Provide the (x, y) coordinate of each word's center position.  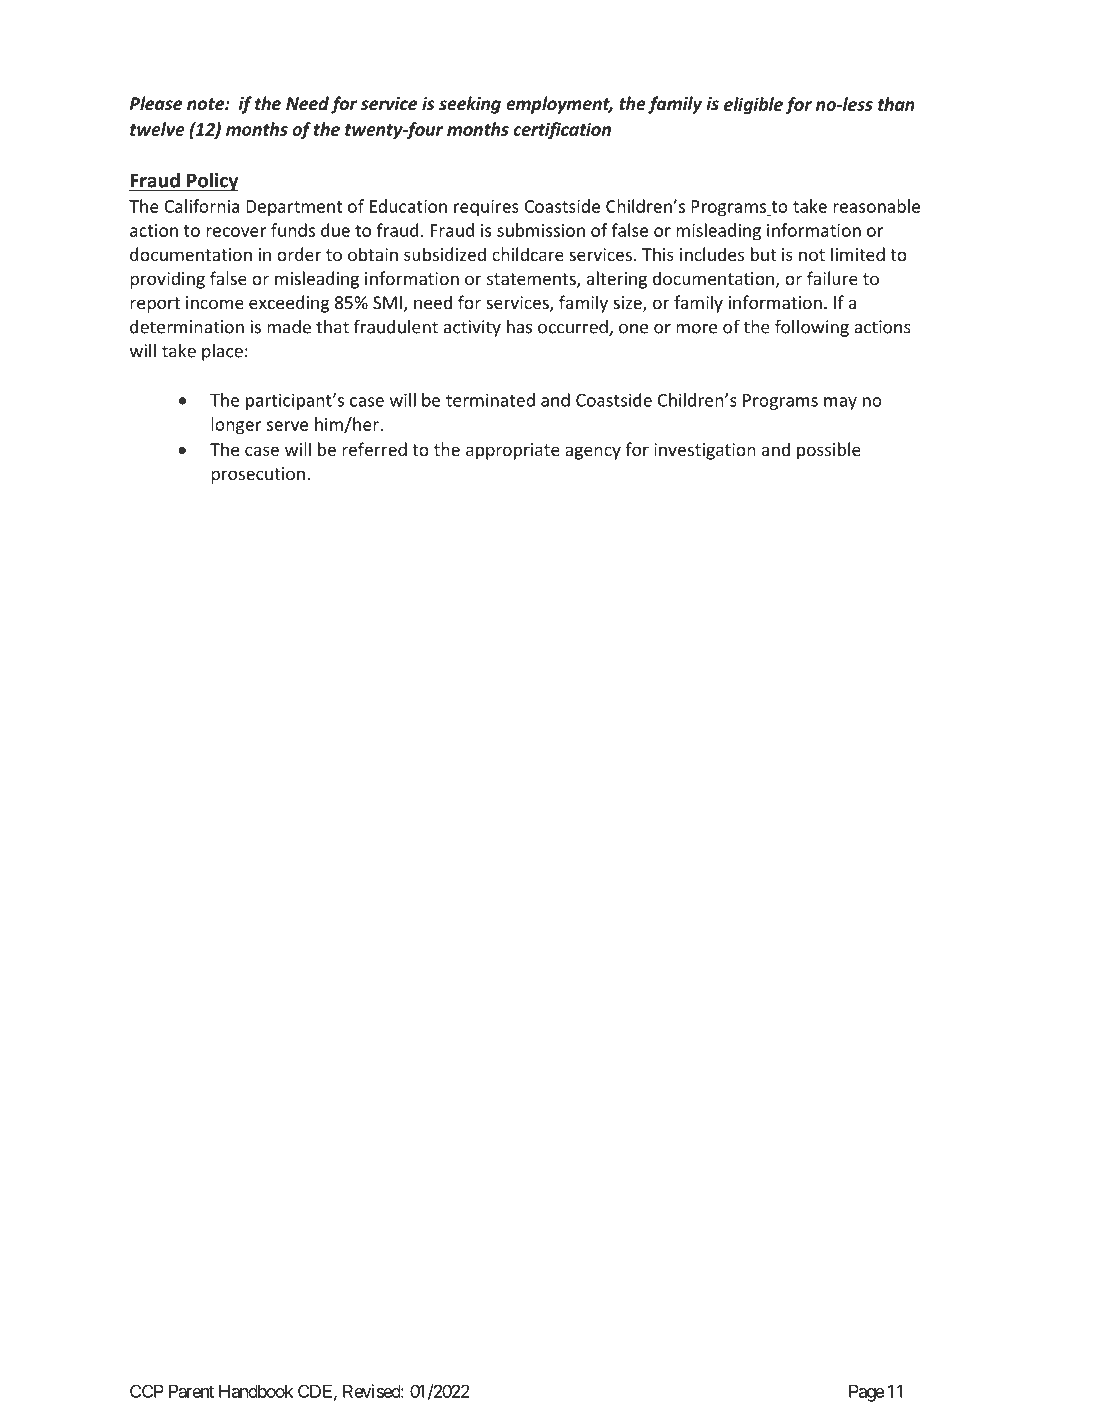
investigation (705, 451)
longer (236, 426)
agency (593, 453)
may (840, 403)
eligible (753, 106)
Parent (191, 1391)
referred (374, 449)
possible (829, 451)
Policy (212, 181)
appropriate (512, 451)
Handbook (256, 1391)
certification (562, 131)
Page (867, 1393)
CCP (147, 1391)
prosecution (258, 475)
